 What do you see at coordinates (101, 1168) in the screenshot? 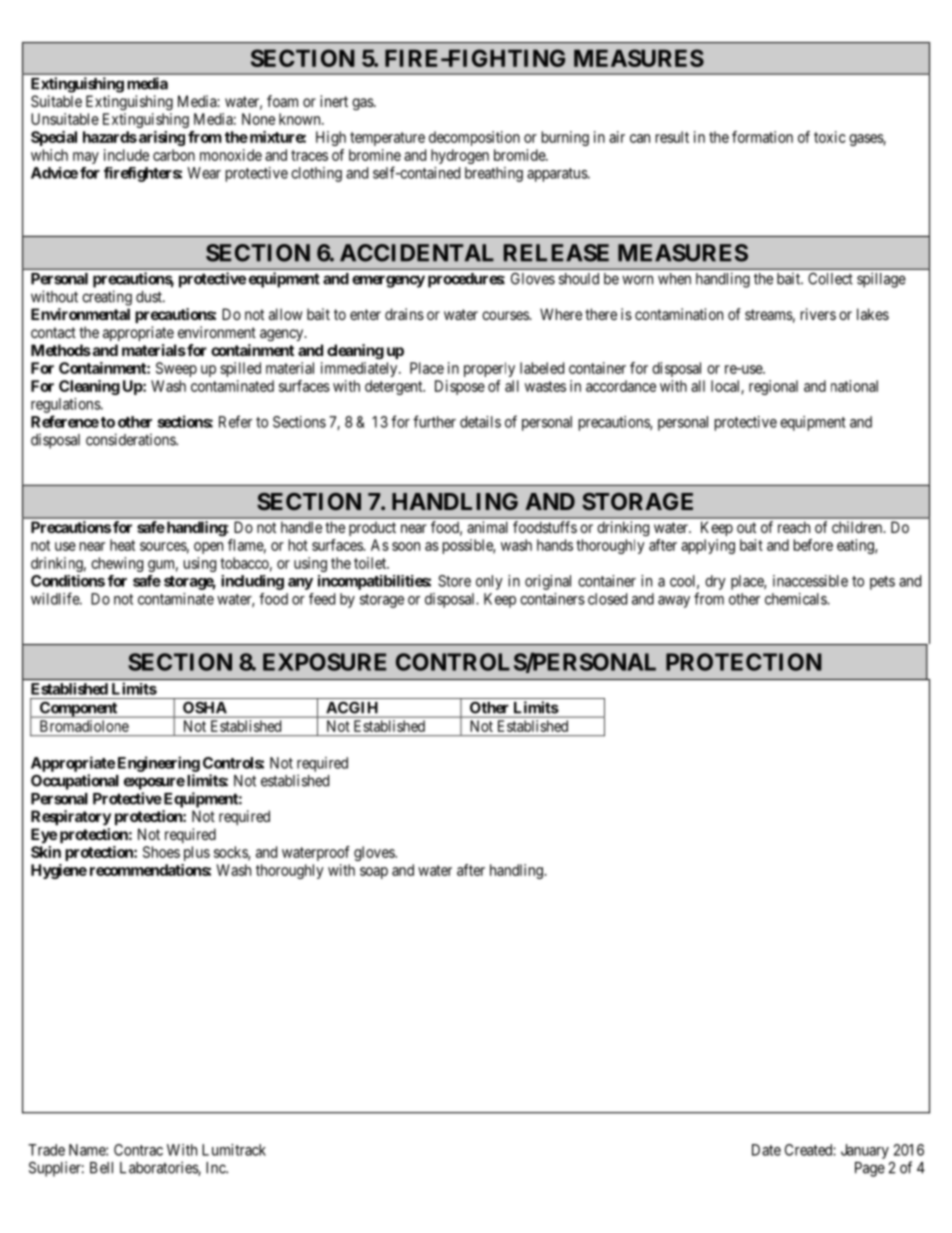
I see `Bell` at bounding box center [101, 1168].
